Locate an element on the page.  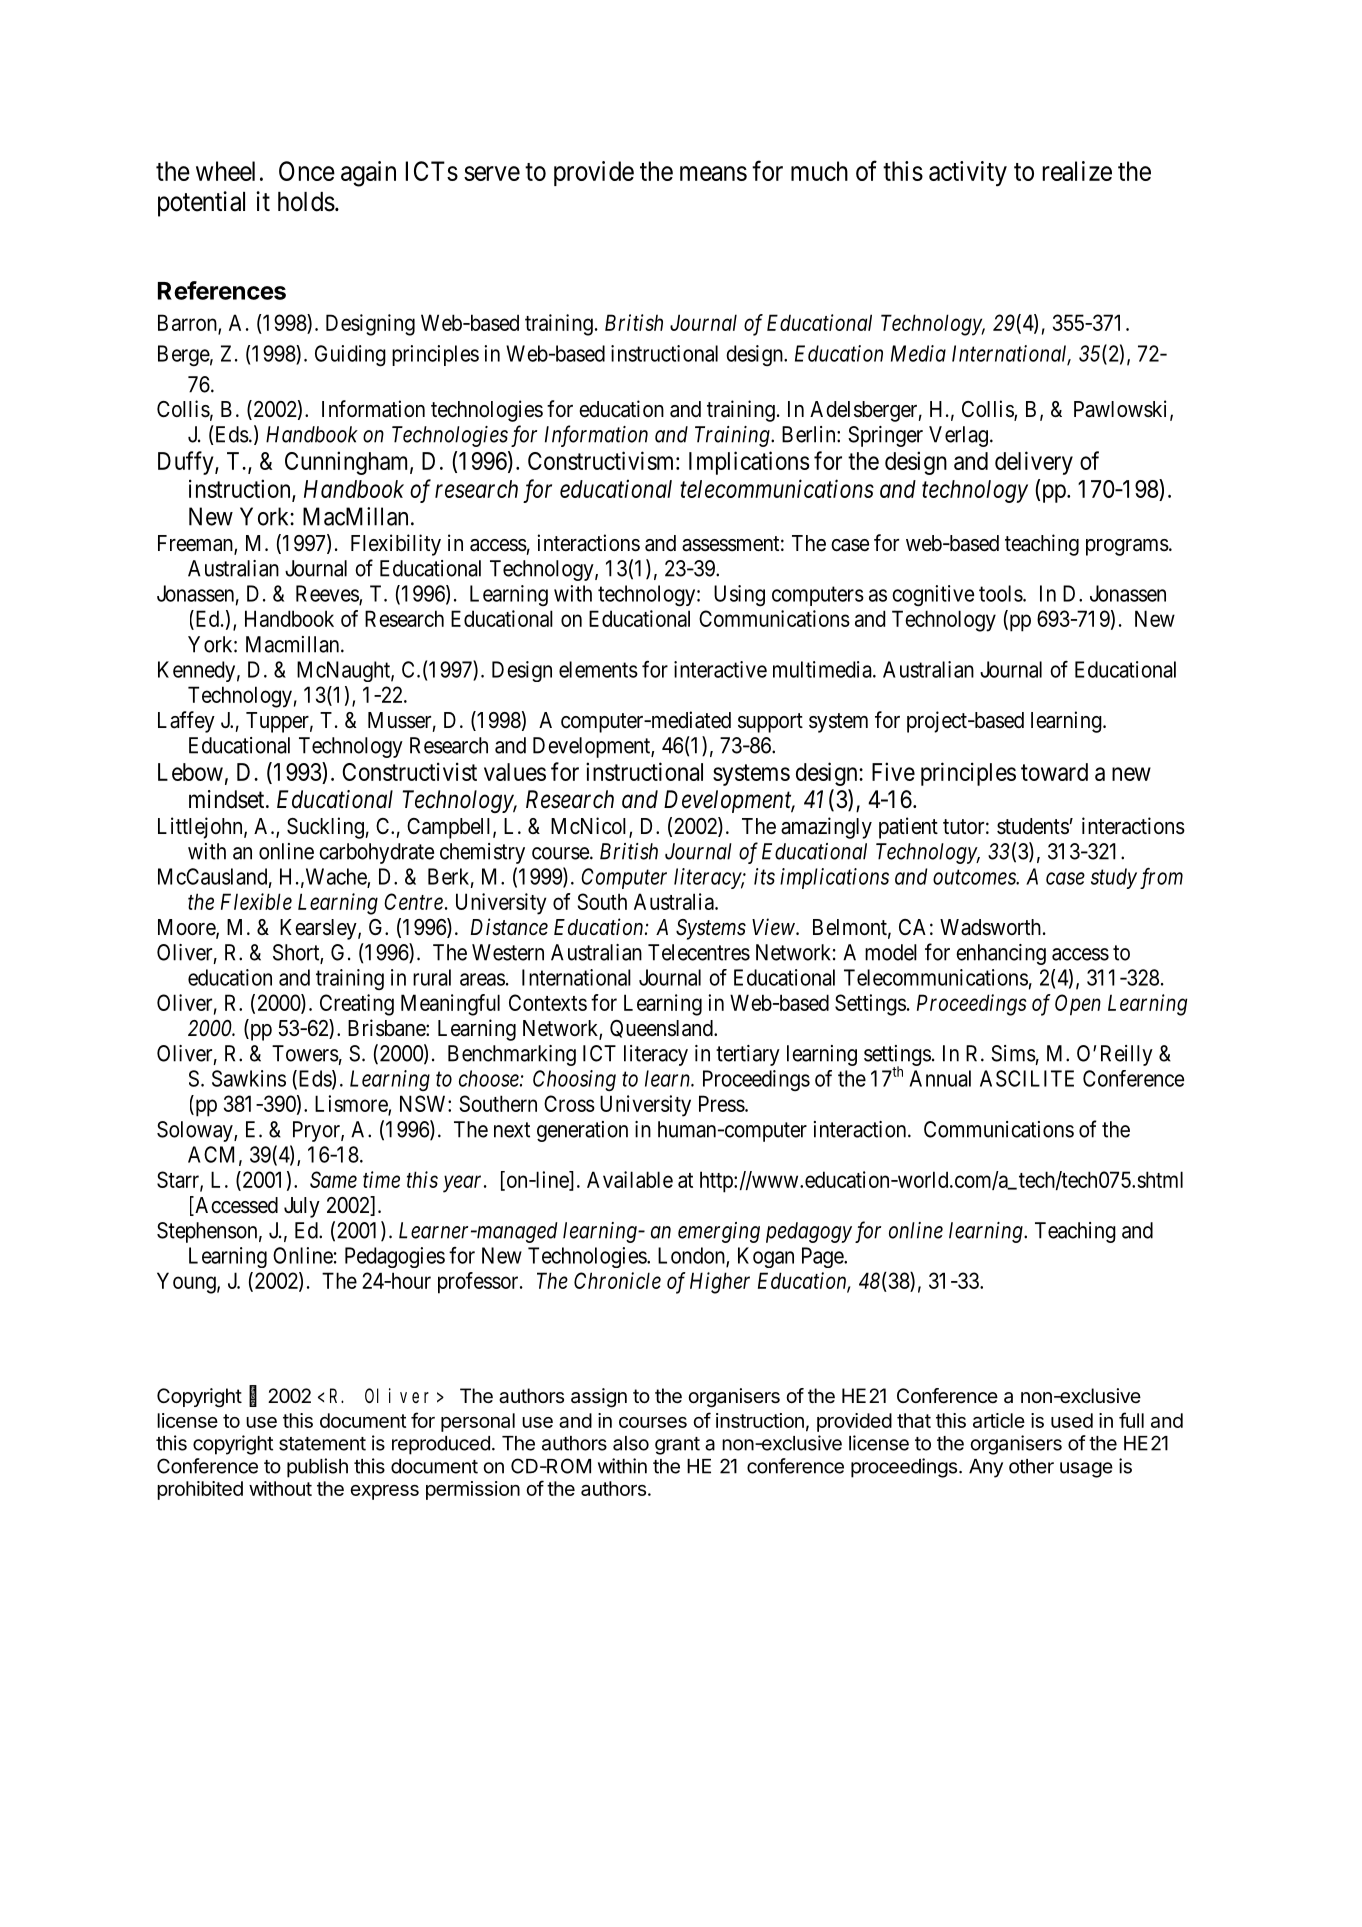
statement is located at coordinates (322, 1444).
